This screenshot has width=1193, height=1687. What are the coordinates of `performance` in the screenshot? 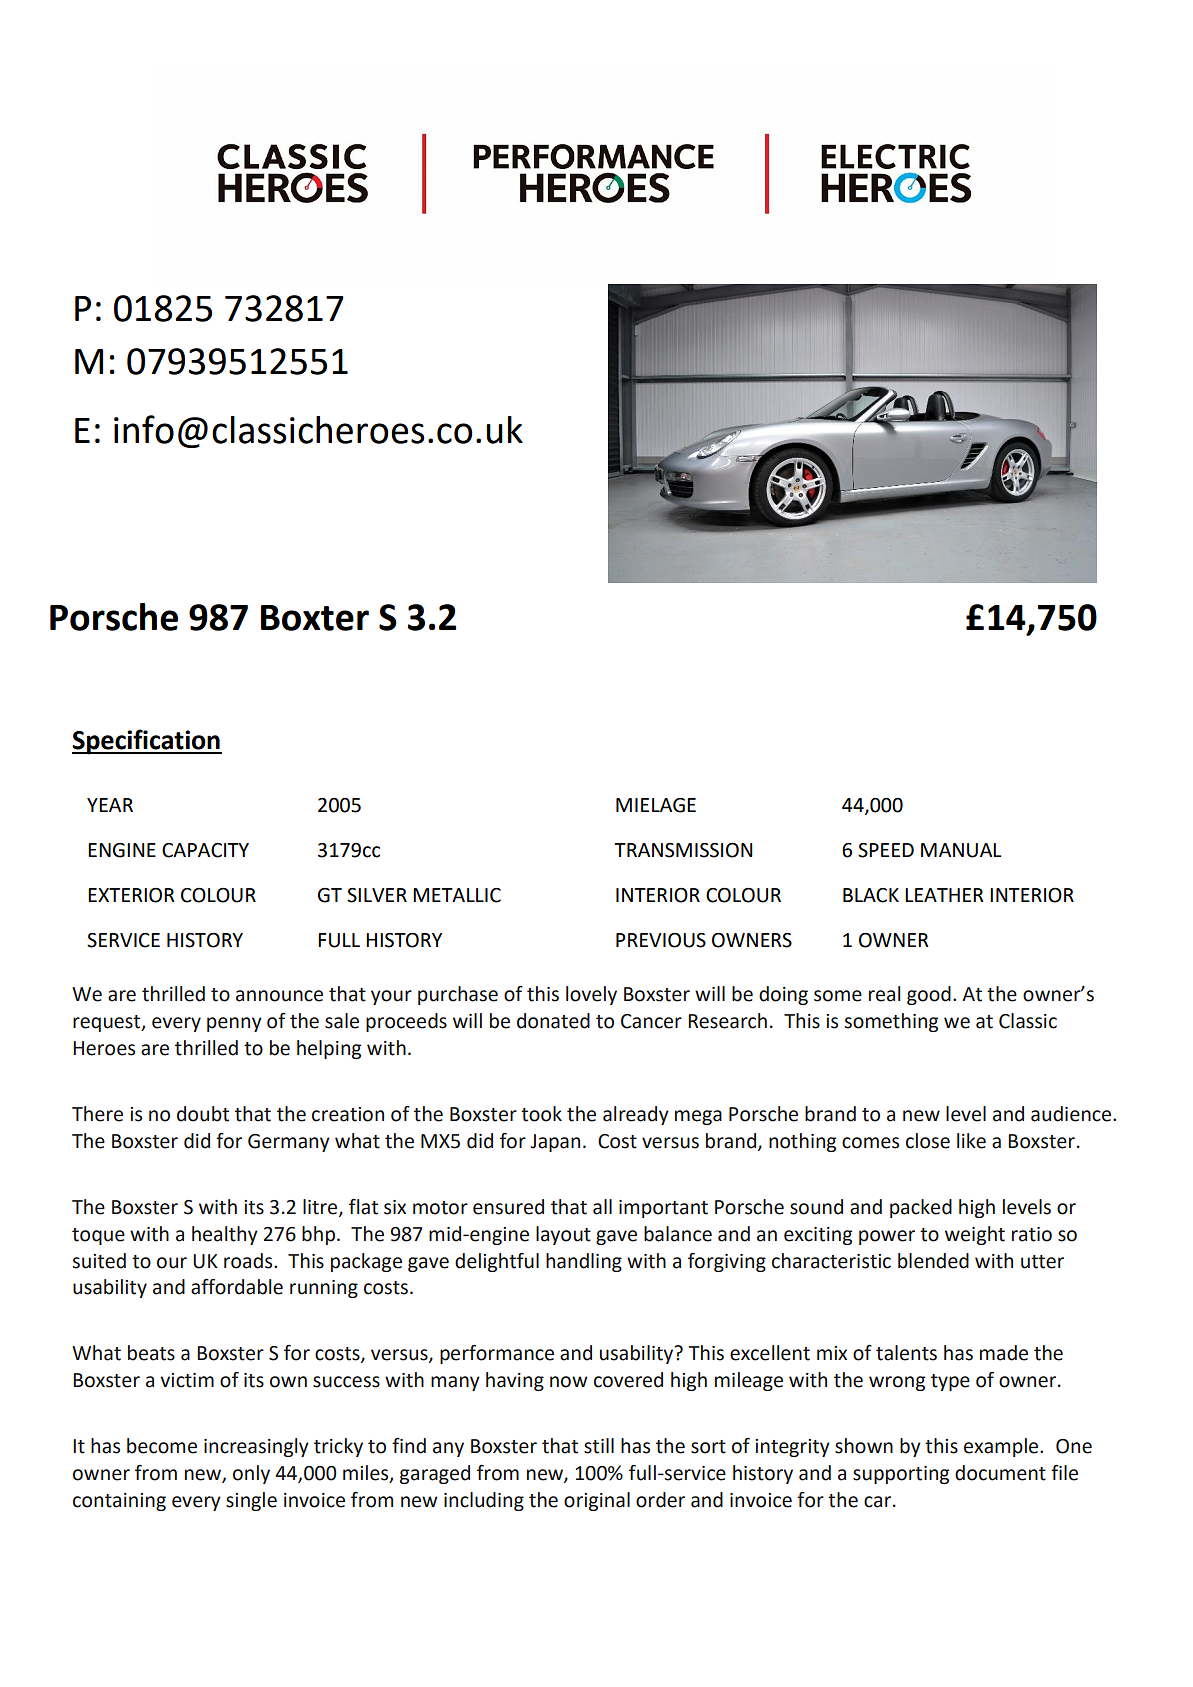 It's located at (497, 1354).
